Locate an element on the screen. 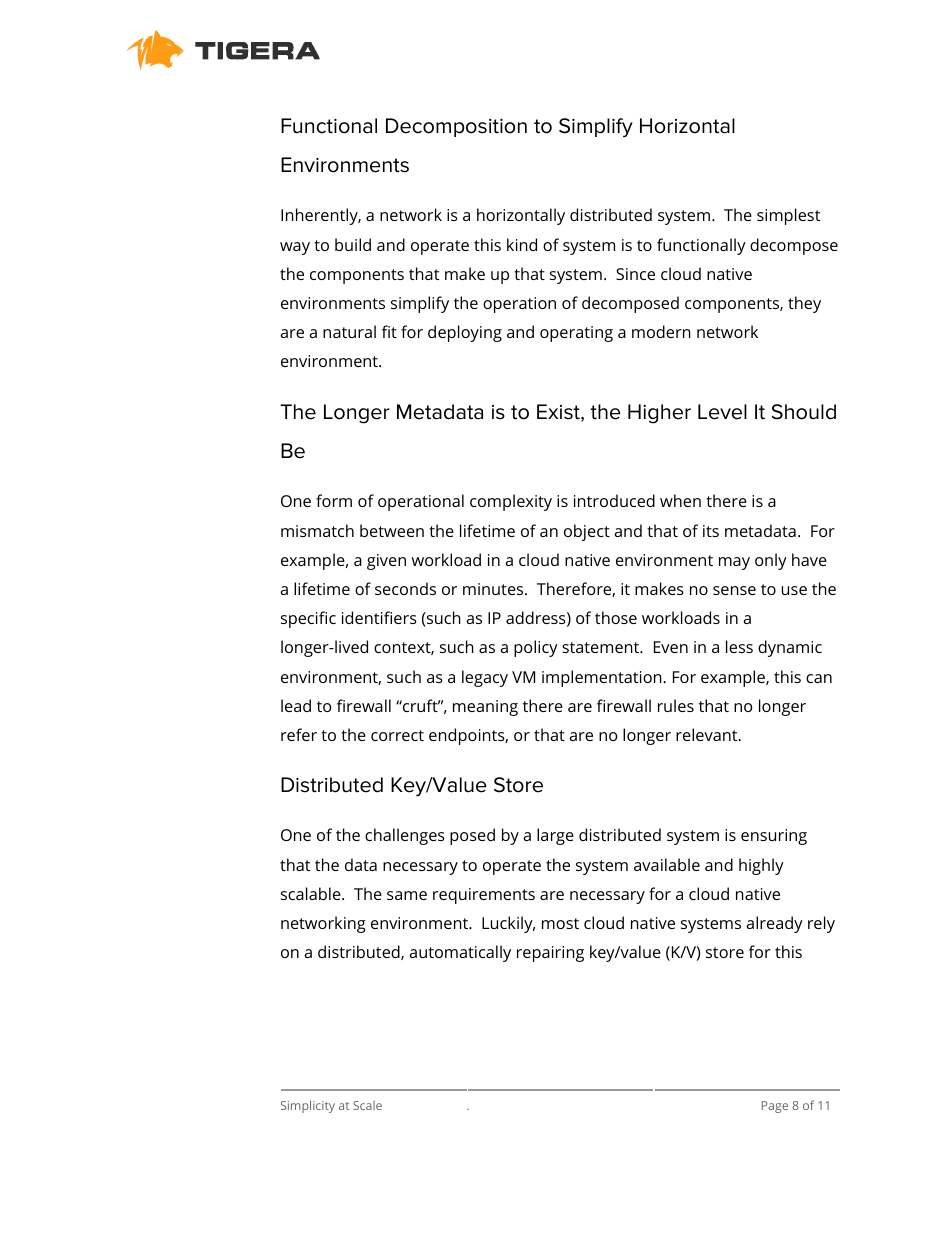 The height and width of the screenshot is (1233, 952). Level is located at coordinates (722, 412).
